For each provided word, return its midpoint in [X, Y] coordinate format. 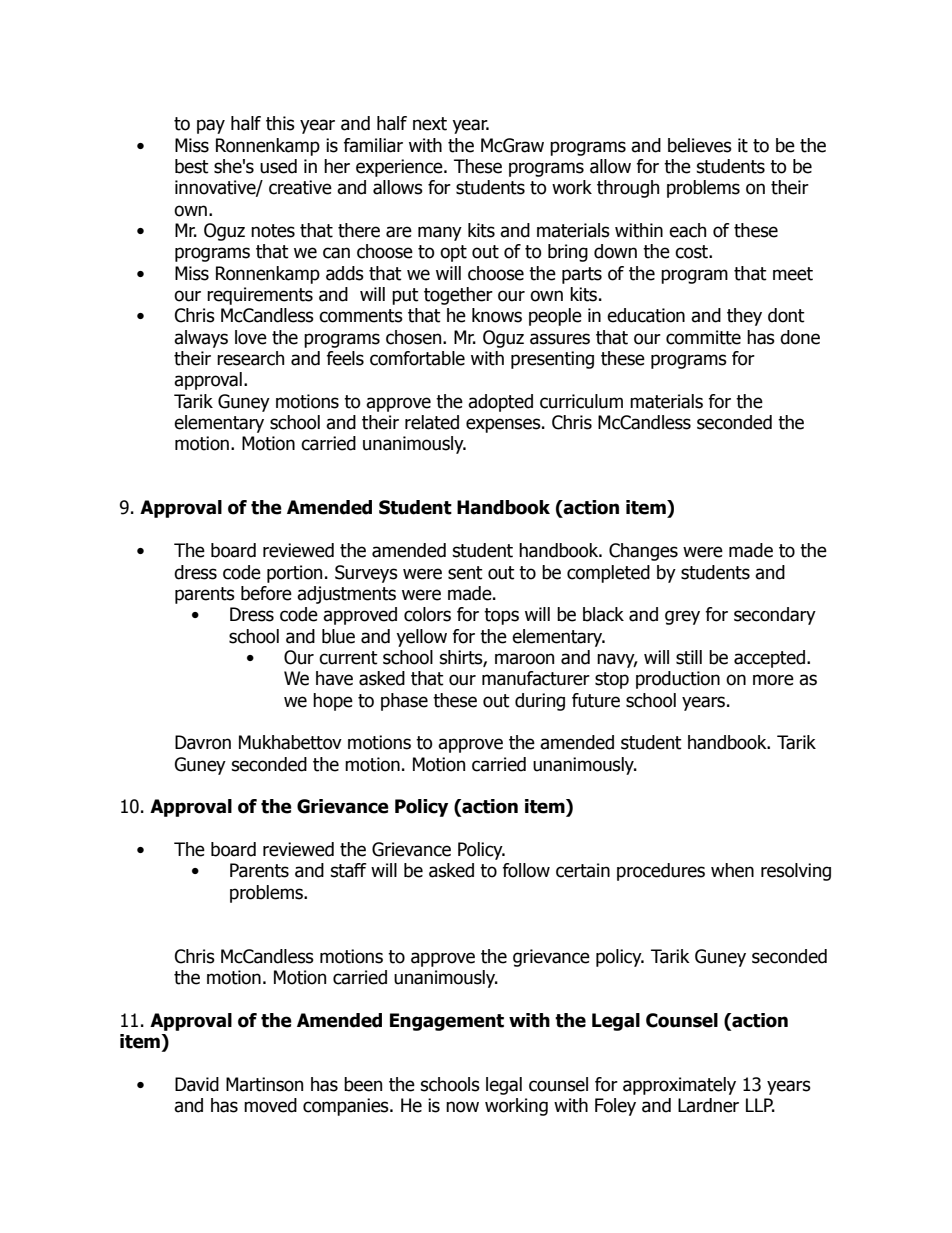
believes [700, 145]
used [278, 166]
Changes [643, 552]
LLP [760, 1105]
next [430, 124]
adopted [500, 403]
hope [333, 702]
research [250, 358]
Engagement [447, 1022]
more [773, 680]
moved [270, 1105]
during [540, 702]
